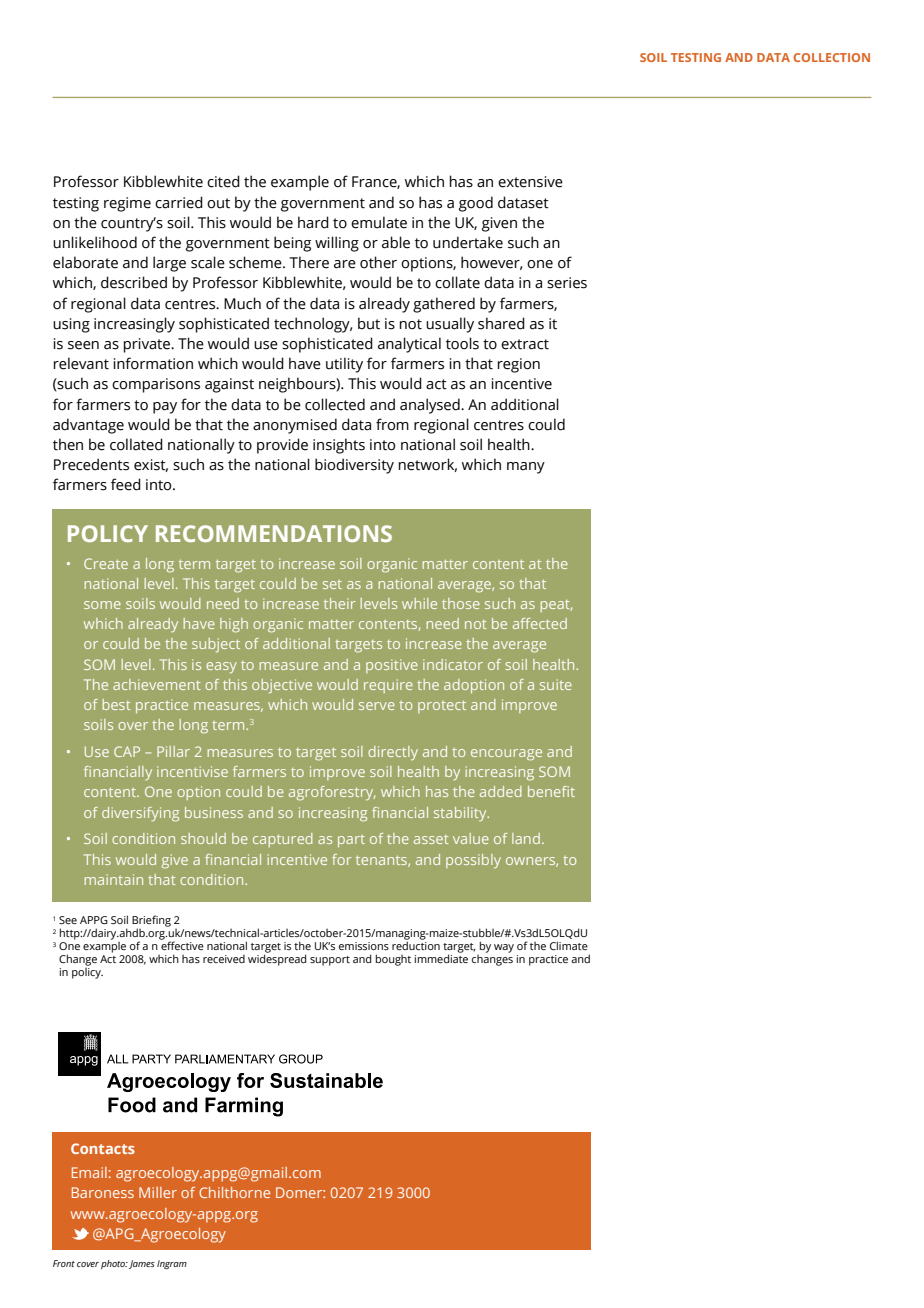 The height and width of the image is (1308, 924). What do you see at coordinates (525, 344) in the image?
I see `extract` at bounding box center [525, 344].
